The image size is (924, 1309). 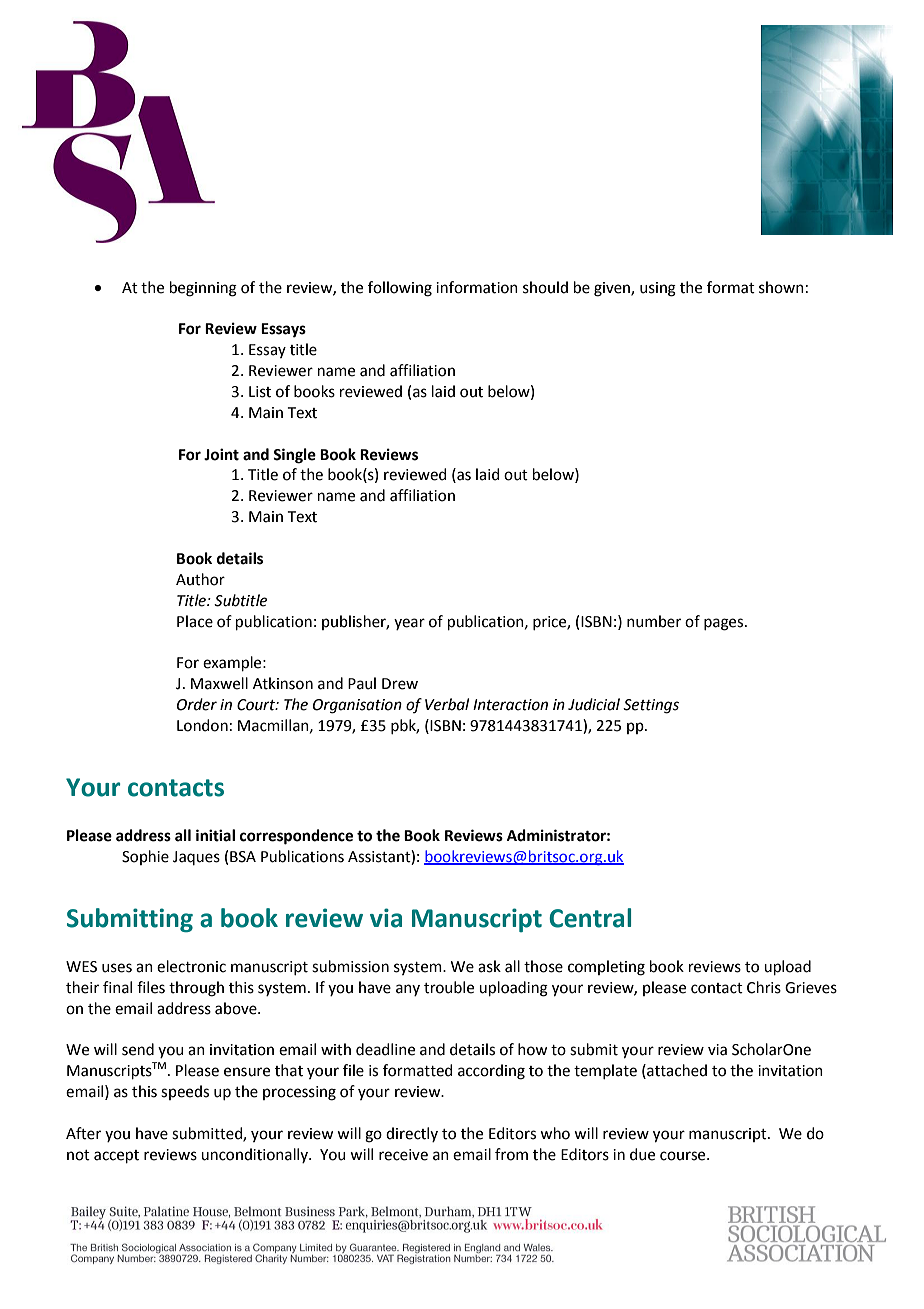 What do you see at coordinates (590, 918) in the image?
I see `Central` at bounding box center [590, 918].
